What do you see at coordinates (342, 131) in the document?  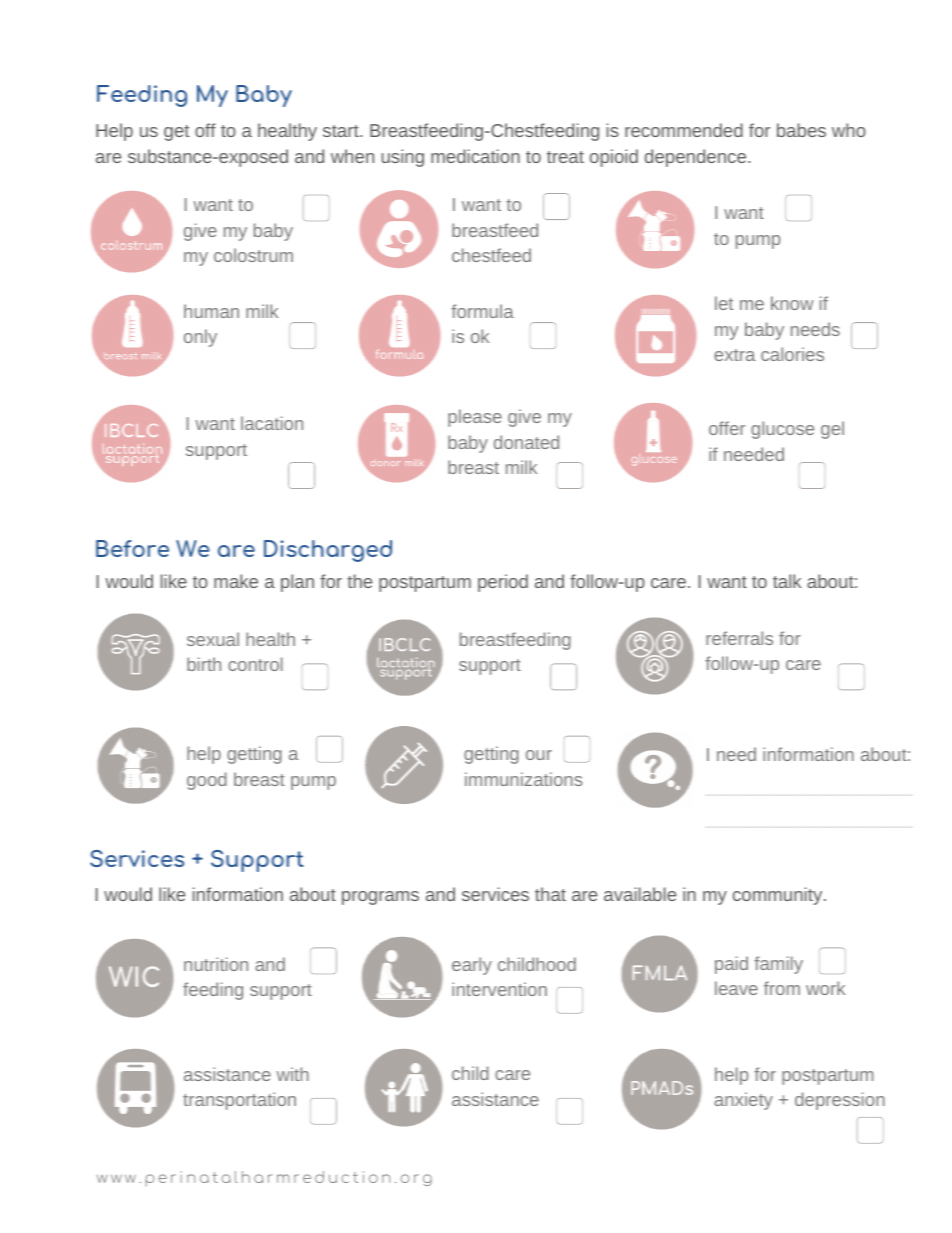 I see `start` at bounding box center [342, 131].
